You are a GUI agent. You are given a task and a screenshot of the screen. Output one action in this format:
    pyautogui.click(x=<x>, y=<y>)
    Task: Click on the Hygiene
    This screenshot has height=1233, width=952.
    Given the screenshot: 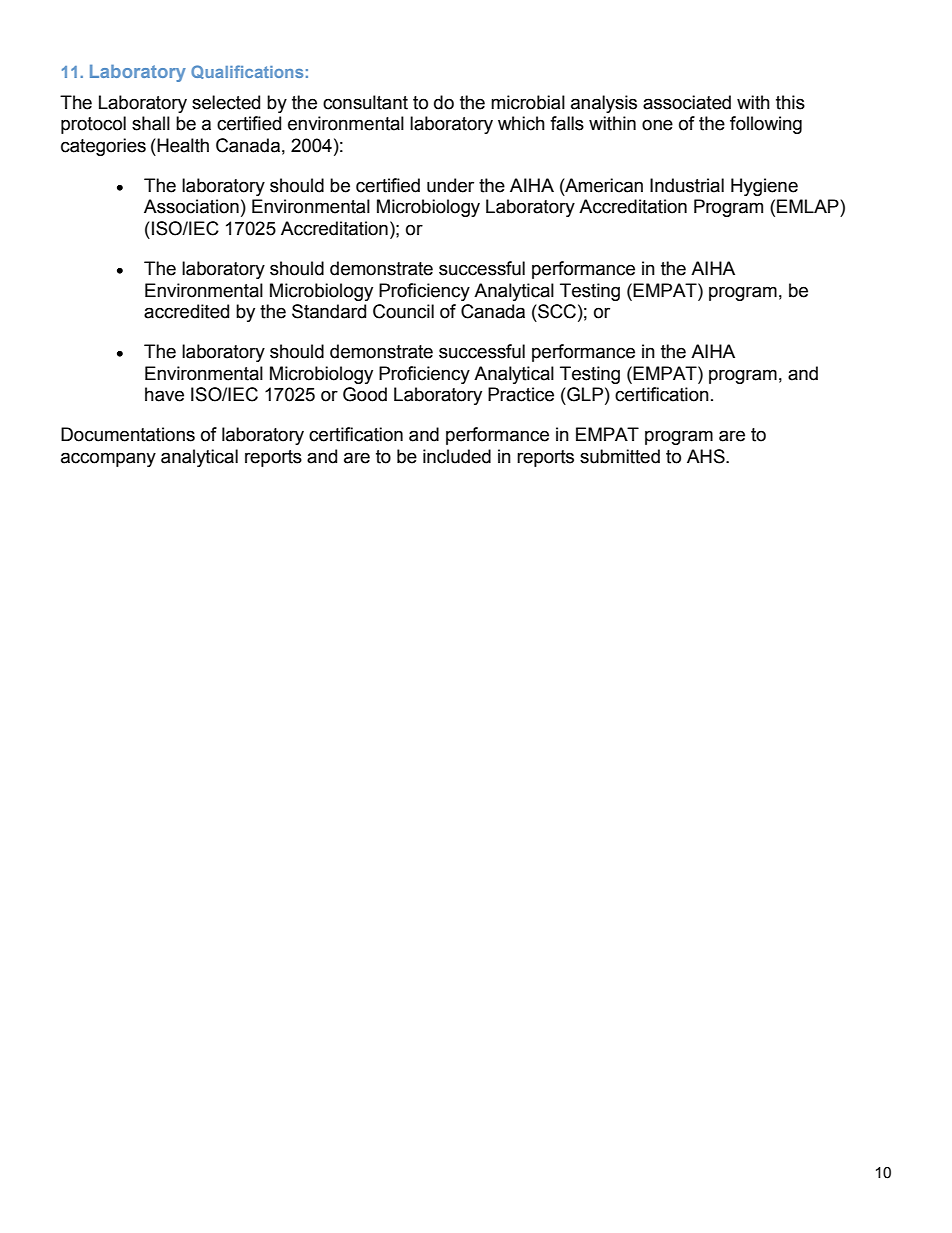 What is the action you would take?
    pyautogui.click(x=764, y=187)
